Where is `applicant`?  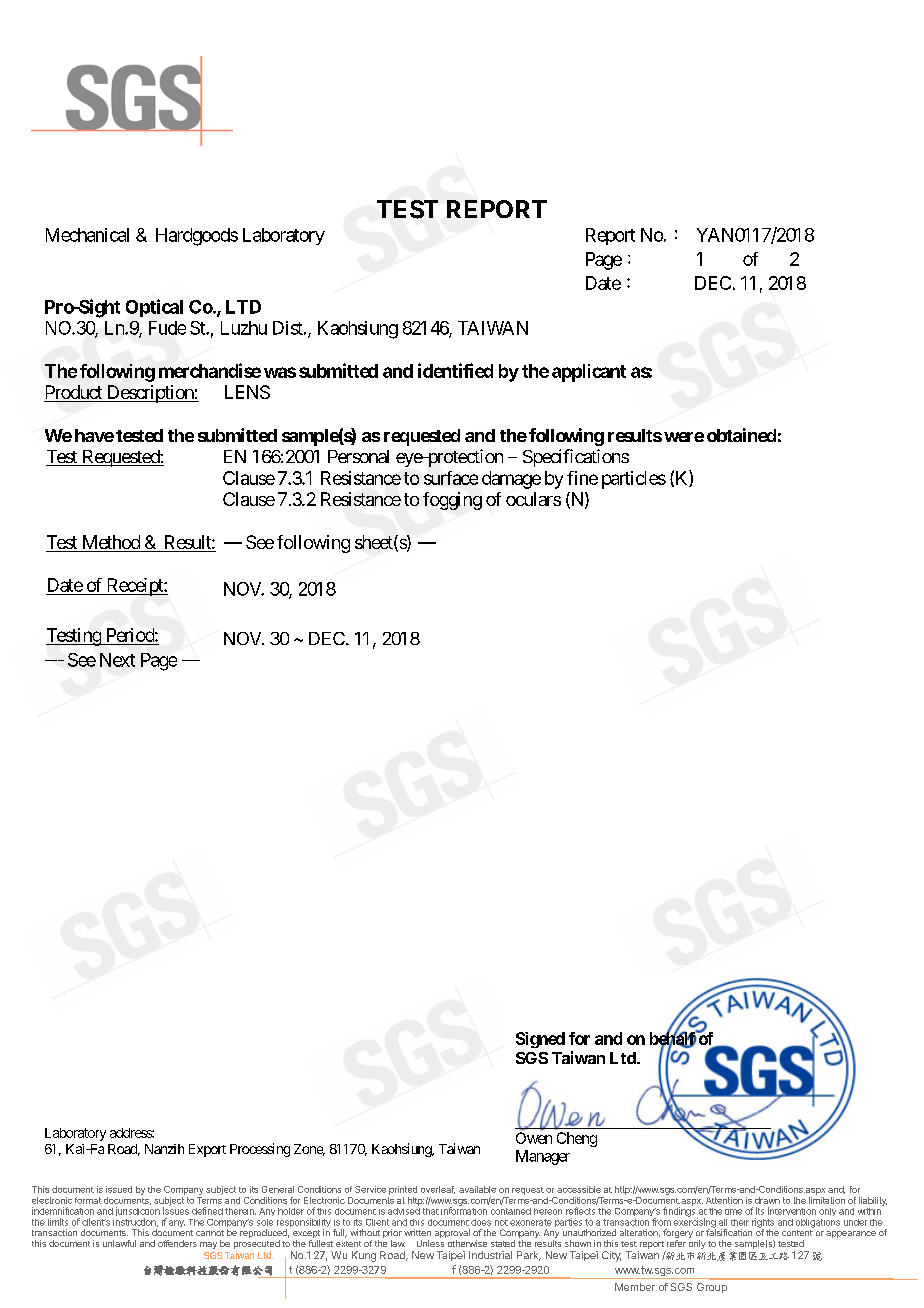 applicant is located at coordinates (589, 373).
